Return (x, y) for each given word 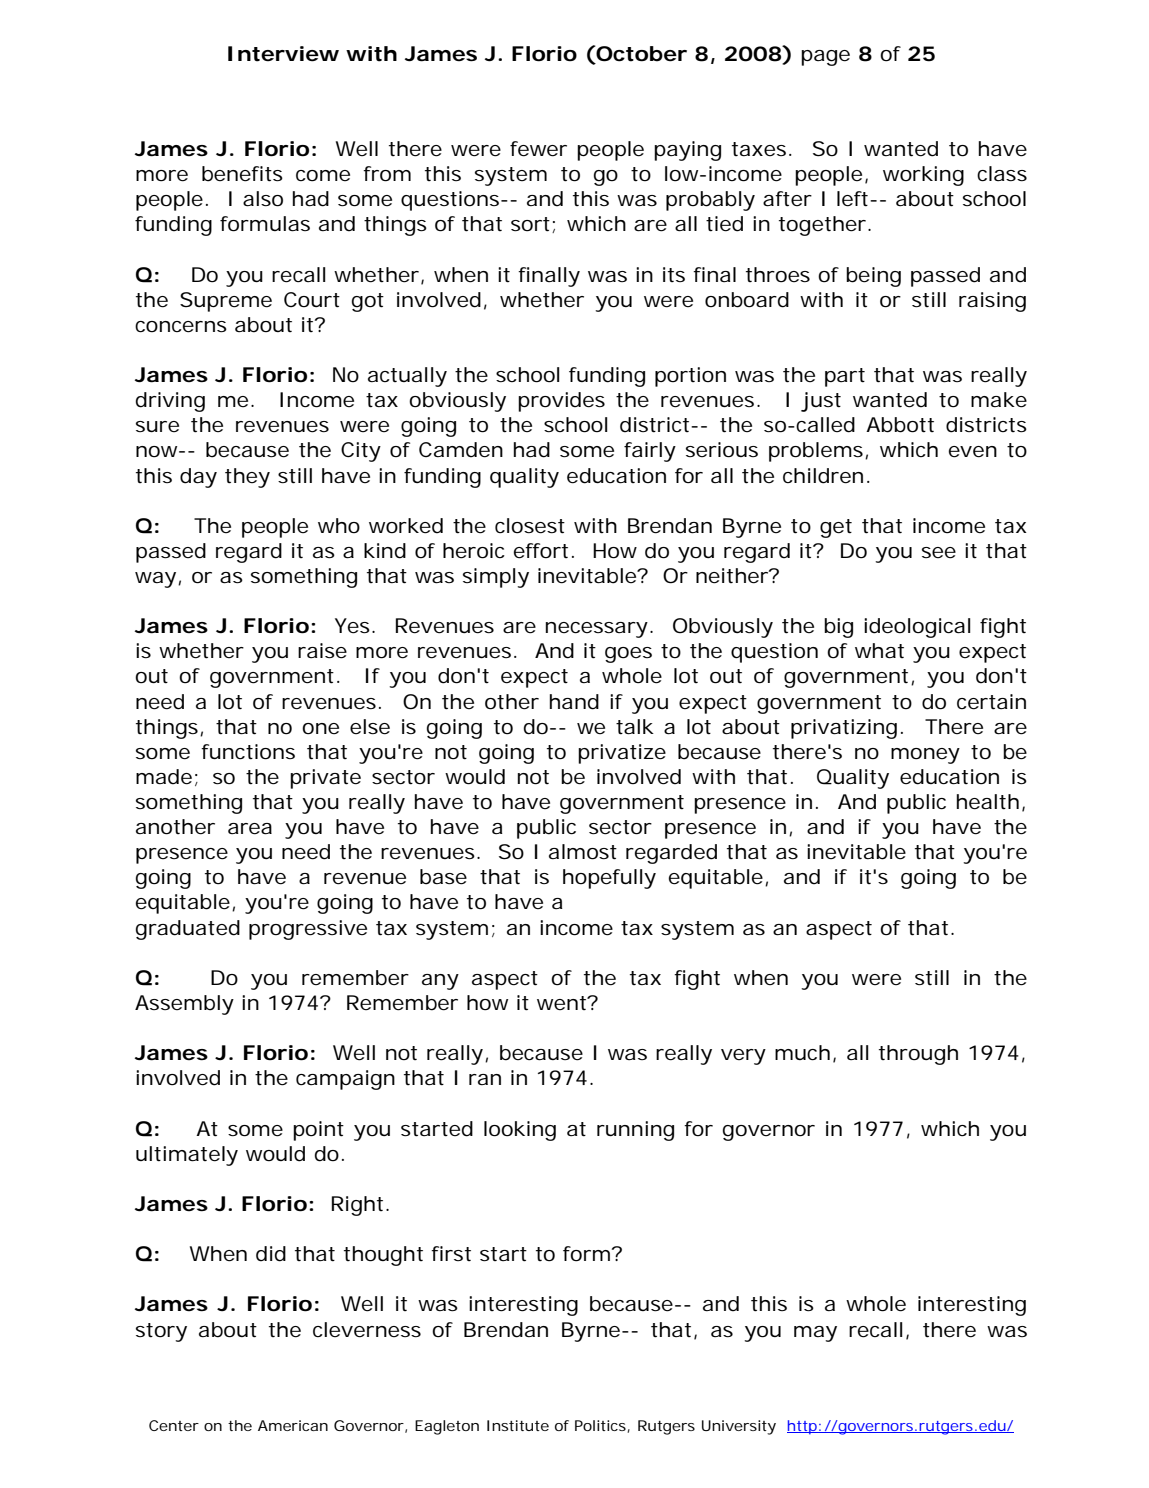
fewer (538, 149)
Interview (283, 54)
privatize (622, 754)
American (293, 1425)
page (825, 58)
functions (248, 752)
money (925, 756)
